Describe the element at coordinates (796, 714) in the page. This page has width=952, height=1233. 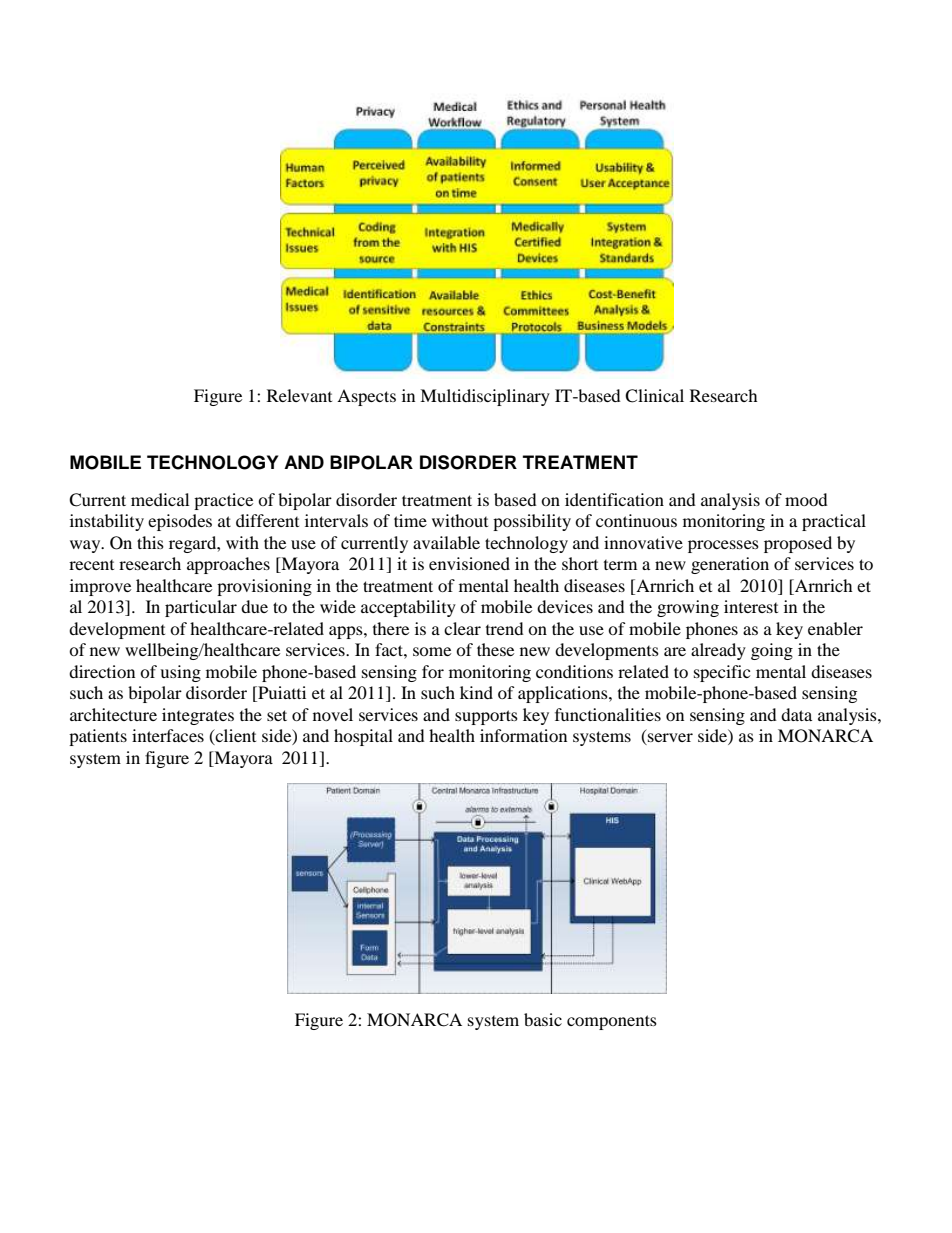
I see `data` at that location.
